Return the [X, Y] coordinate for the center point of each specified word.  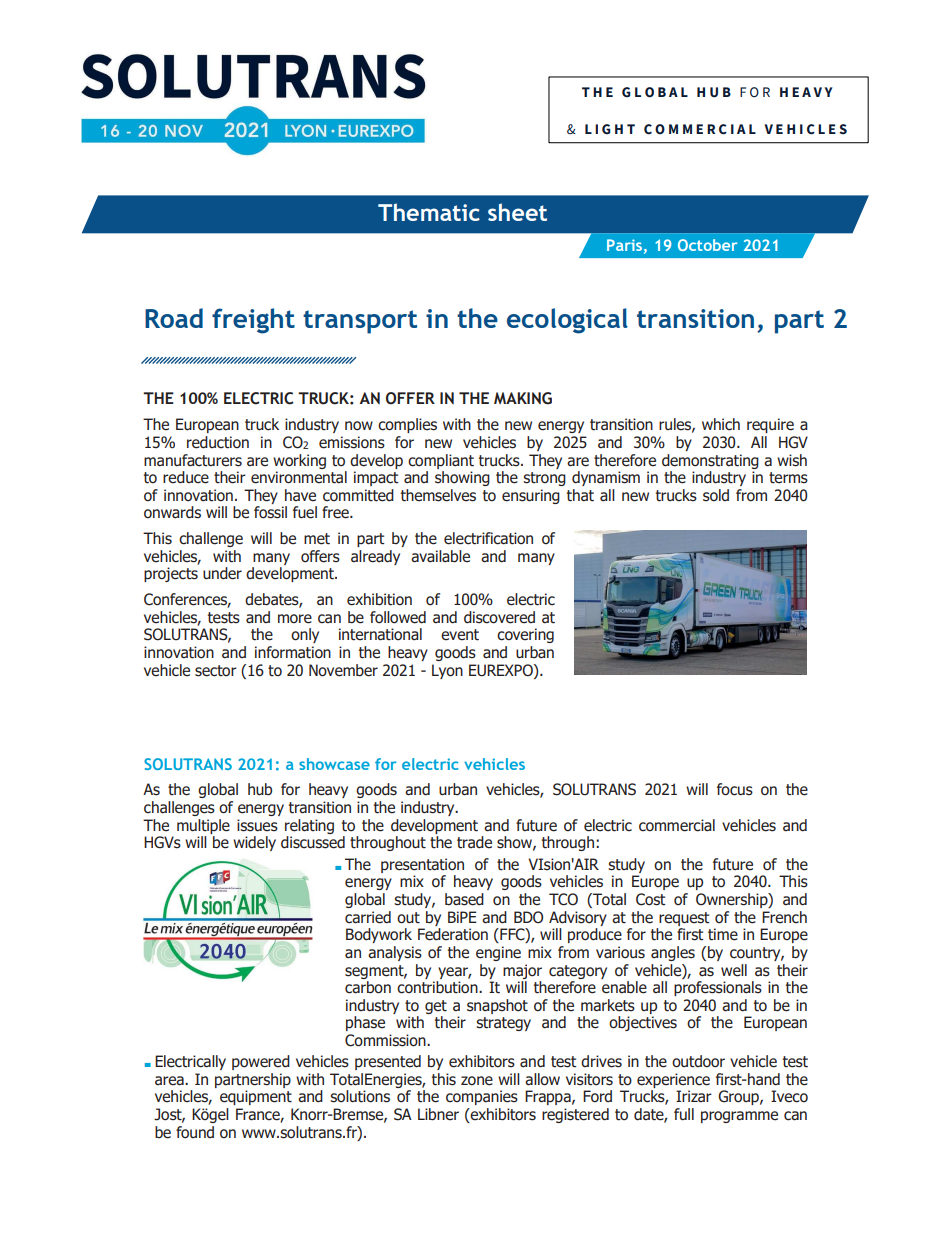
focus [735, 789]
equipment [256, 1097]
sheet [517, 212]
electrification [488, 538]
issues [257, 825]
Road [174, 318]
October [707, 245]
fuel [305, 512]
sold [716, 495]
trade [474, 842]
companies [482, 1097]
